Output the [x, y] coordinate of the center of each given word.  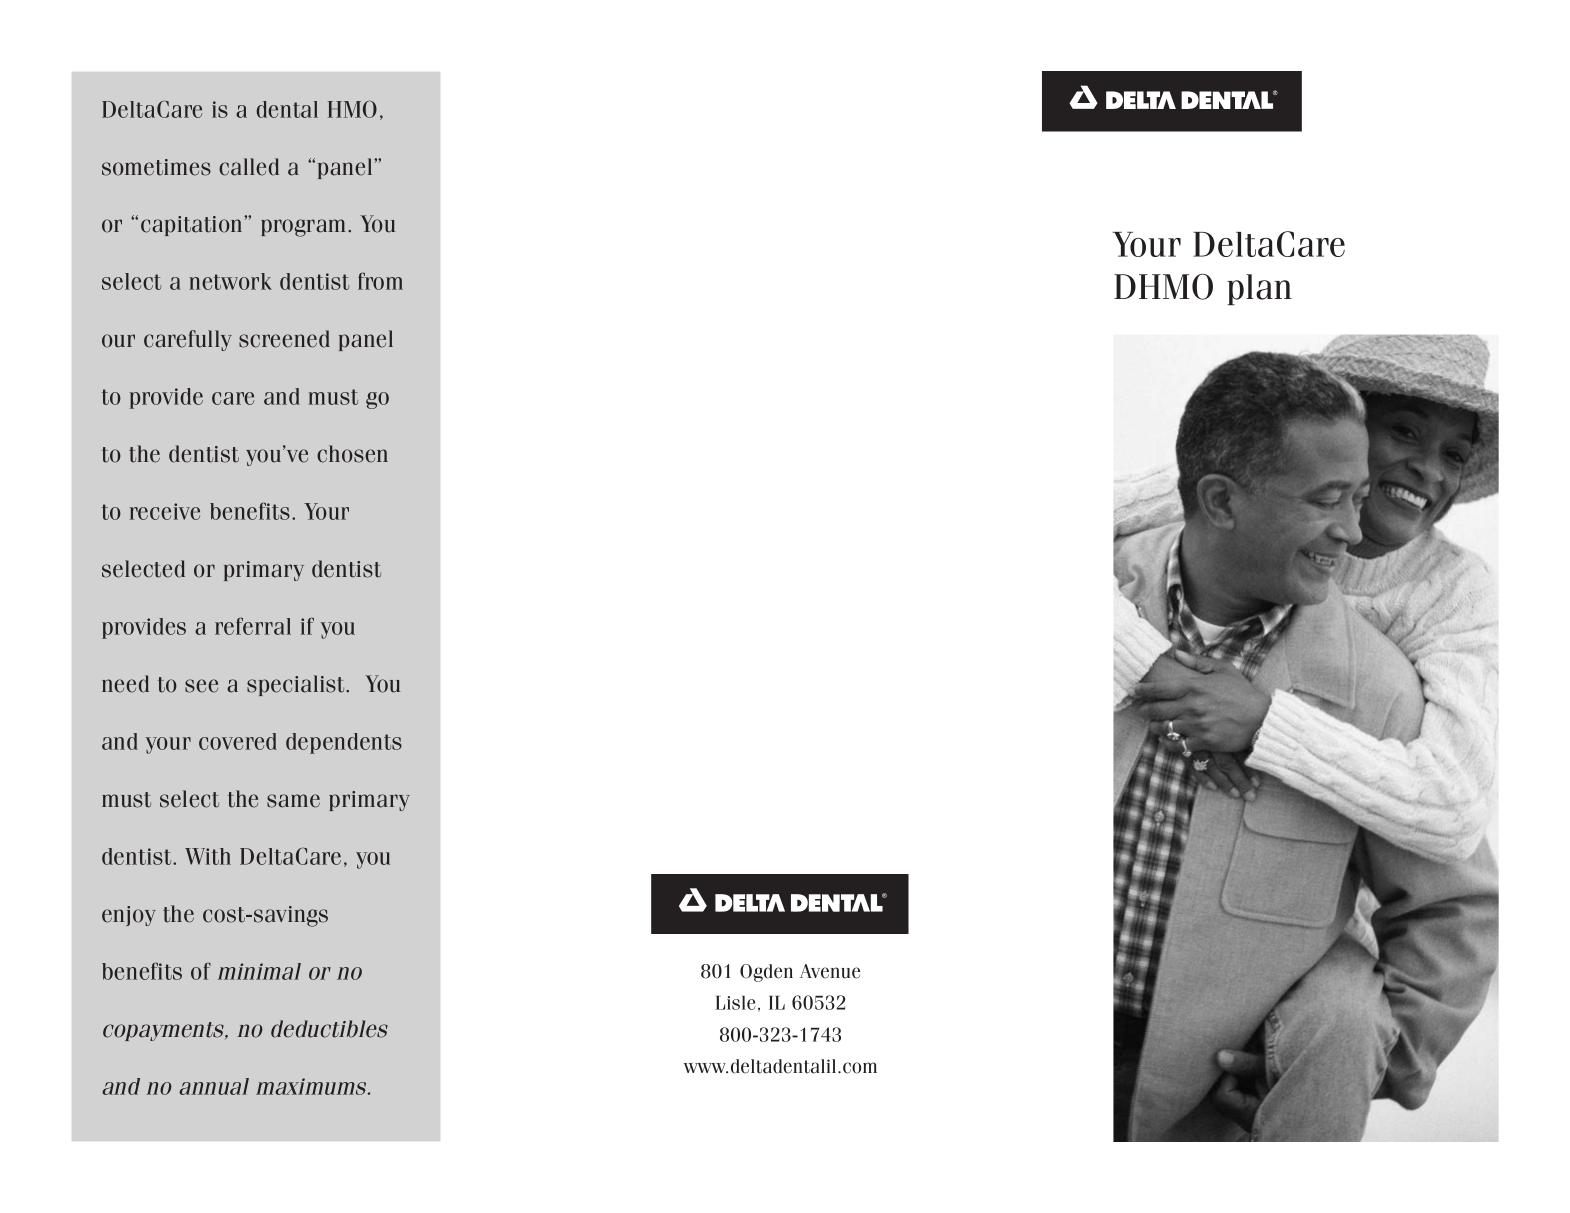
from [380, 281]
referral [253, 626]
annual [214, 1086]
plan [1259, 289]
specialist [297, 685]
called [249, 167]
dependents [344, 743]
